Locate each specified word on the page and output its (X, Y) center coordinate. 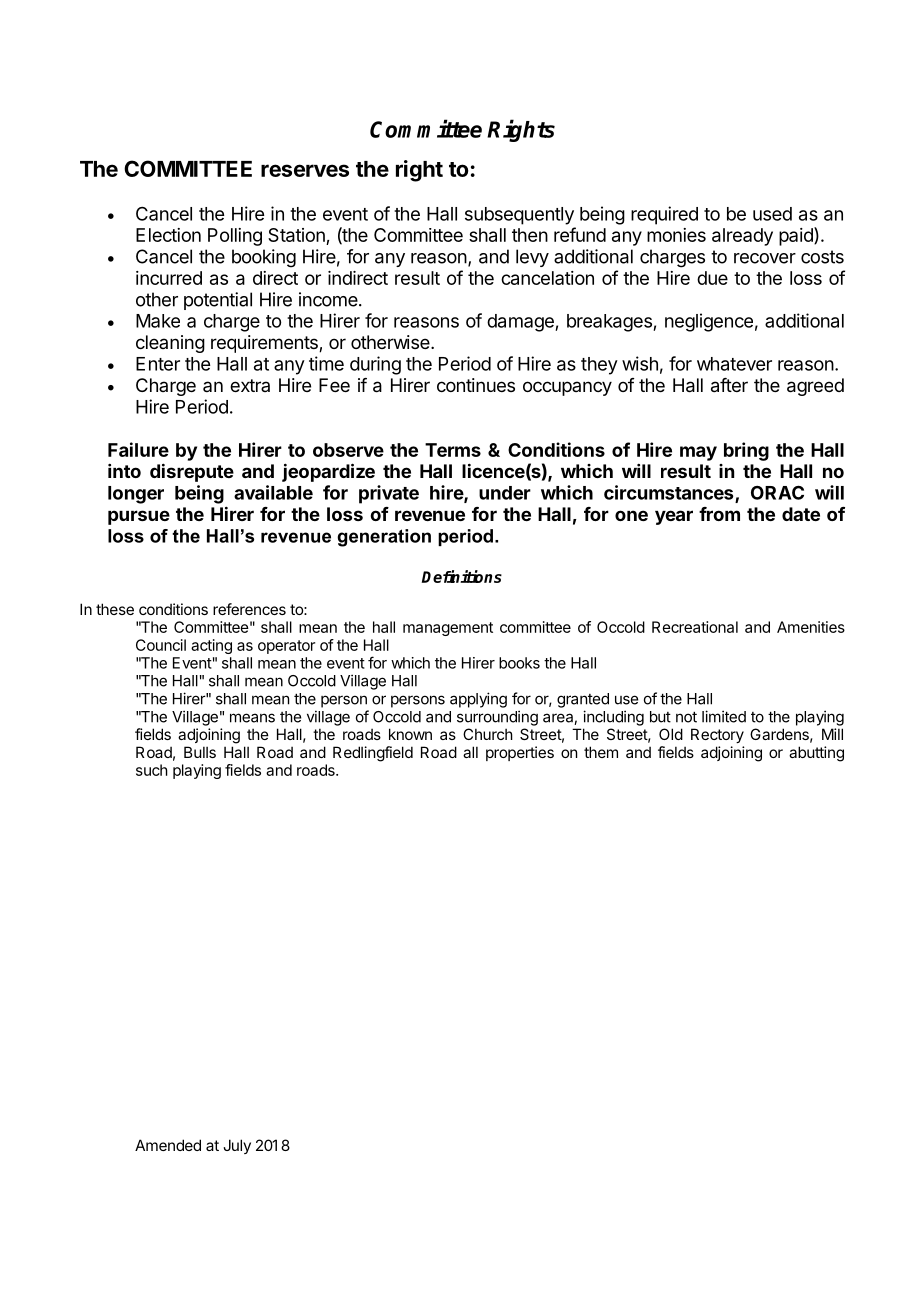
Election (168, 235)
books (519, 663)
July (237, 1146)
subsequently (519, 216)
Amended (168, 1145)
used (772, 214)
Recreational (695, 627)
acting (211, 646)
